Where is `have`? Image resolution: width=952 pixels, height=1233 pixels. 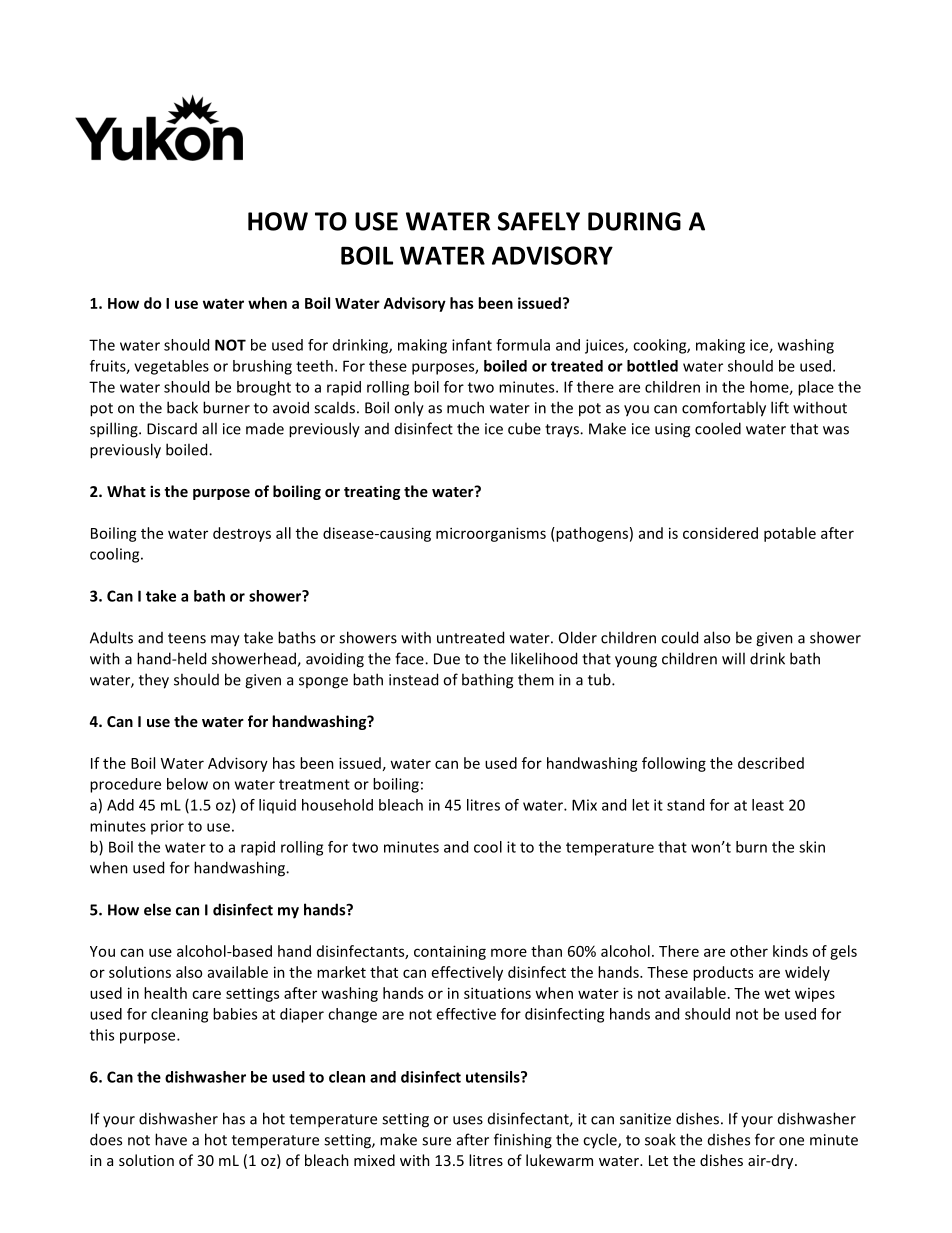
have is located at coordinates (171, 1139).
